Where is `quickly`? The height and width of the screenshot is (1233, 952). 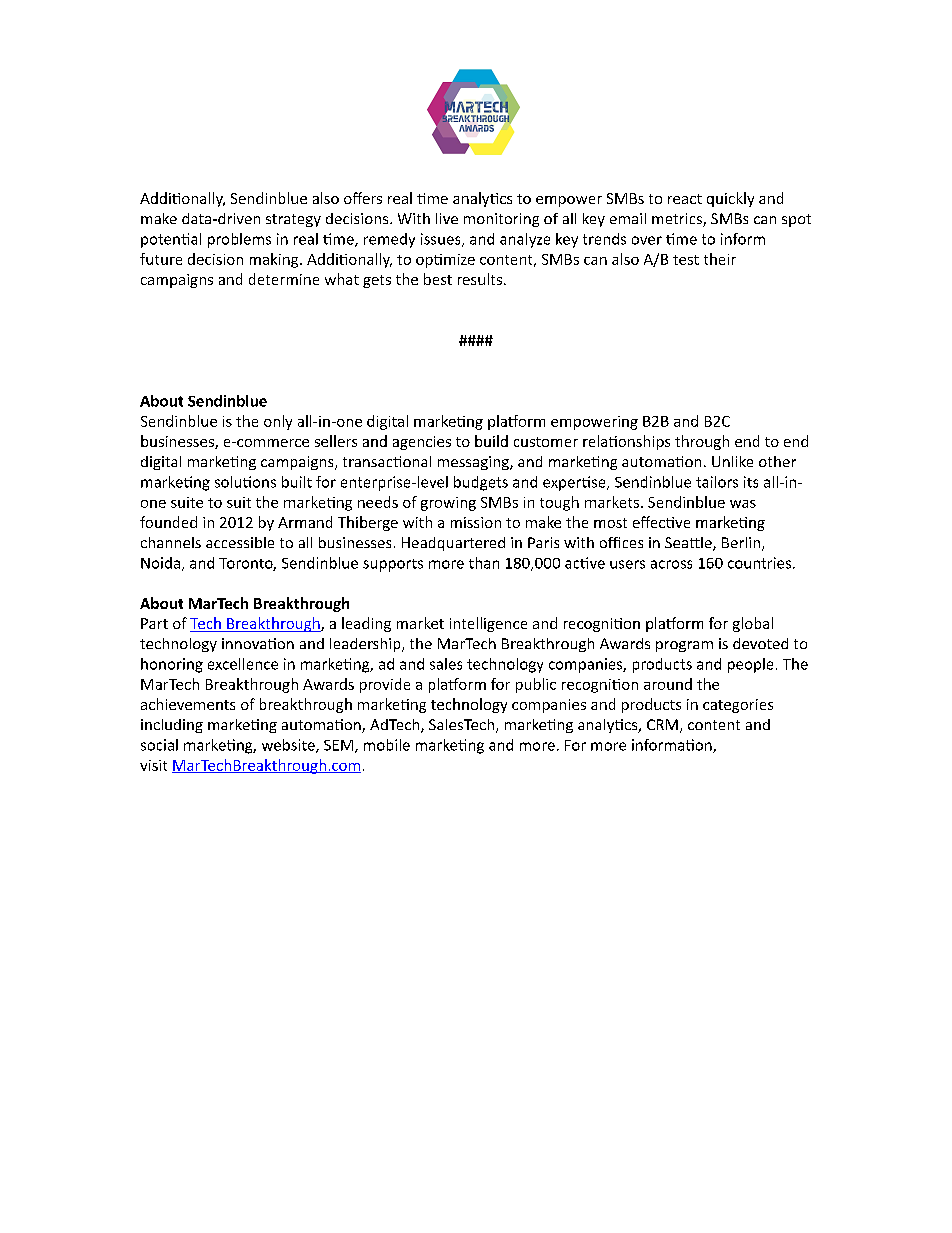 quickly is located at coordinates (730, 199).
